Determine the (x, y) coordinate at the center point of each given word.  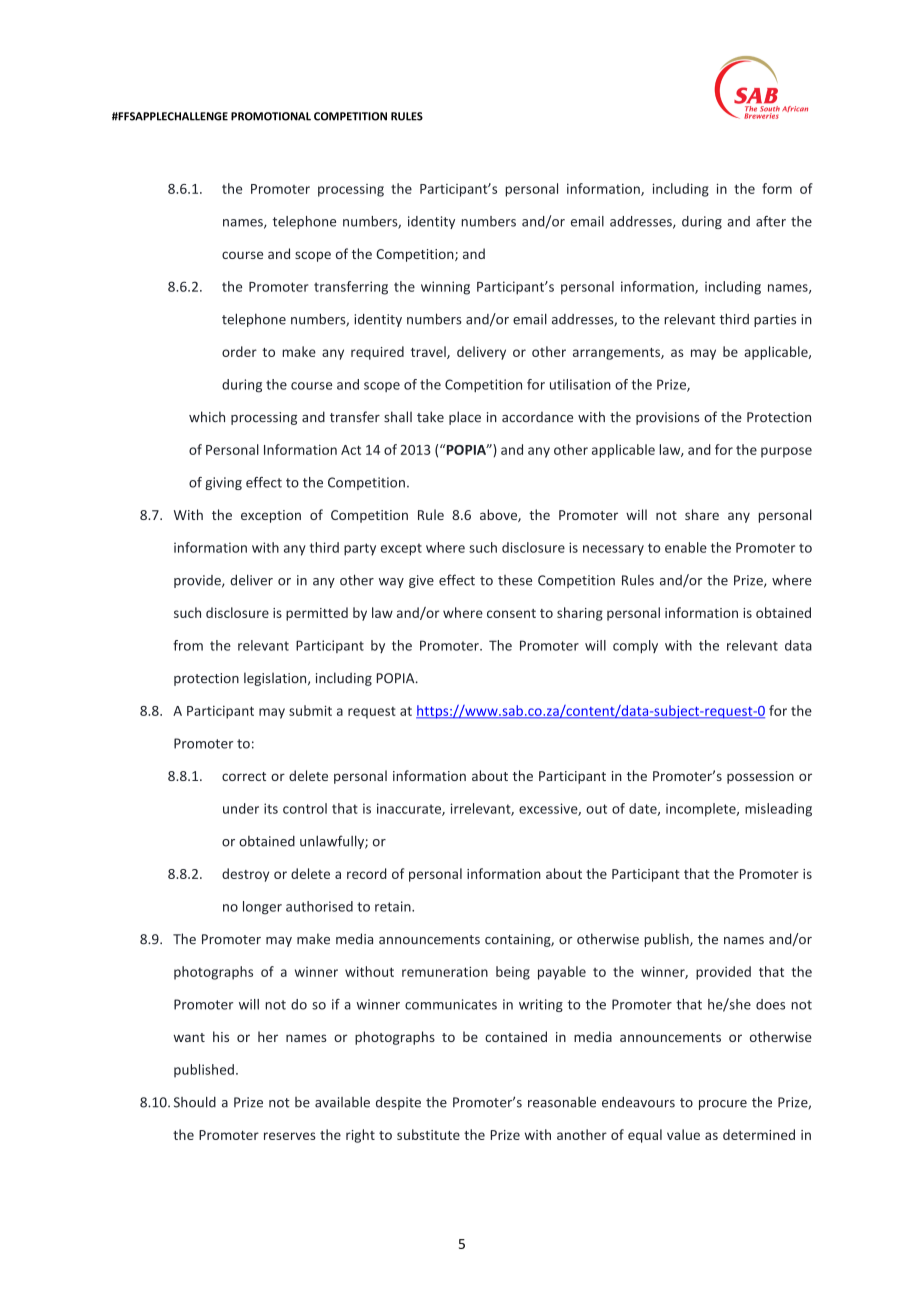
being (513, 973)
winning (445, 288)
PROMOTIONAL (271, 116)
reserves (290, 1136)
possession (760, 777)
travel (429, 352)
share (702, 514)
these (515, 580)
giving (223, 483)
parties (775, 320)
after (771, 221)
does (770, 1004)
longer (262, 908)
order (239, 351)
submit (310, 710)
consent (511, 613)
